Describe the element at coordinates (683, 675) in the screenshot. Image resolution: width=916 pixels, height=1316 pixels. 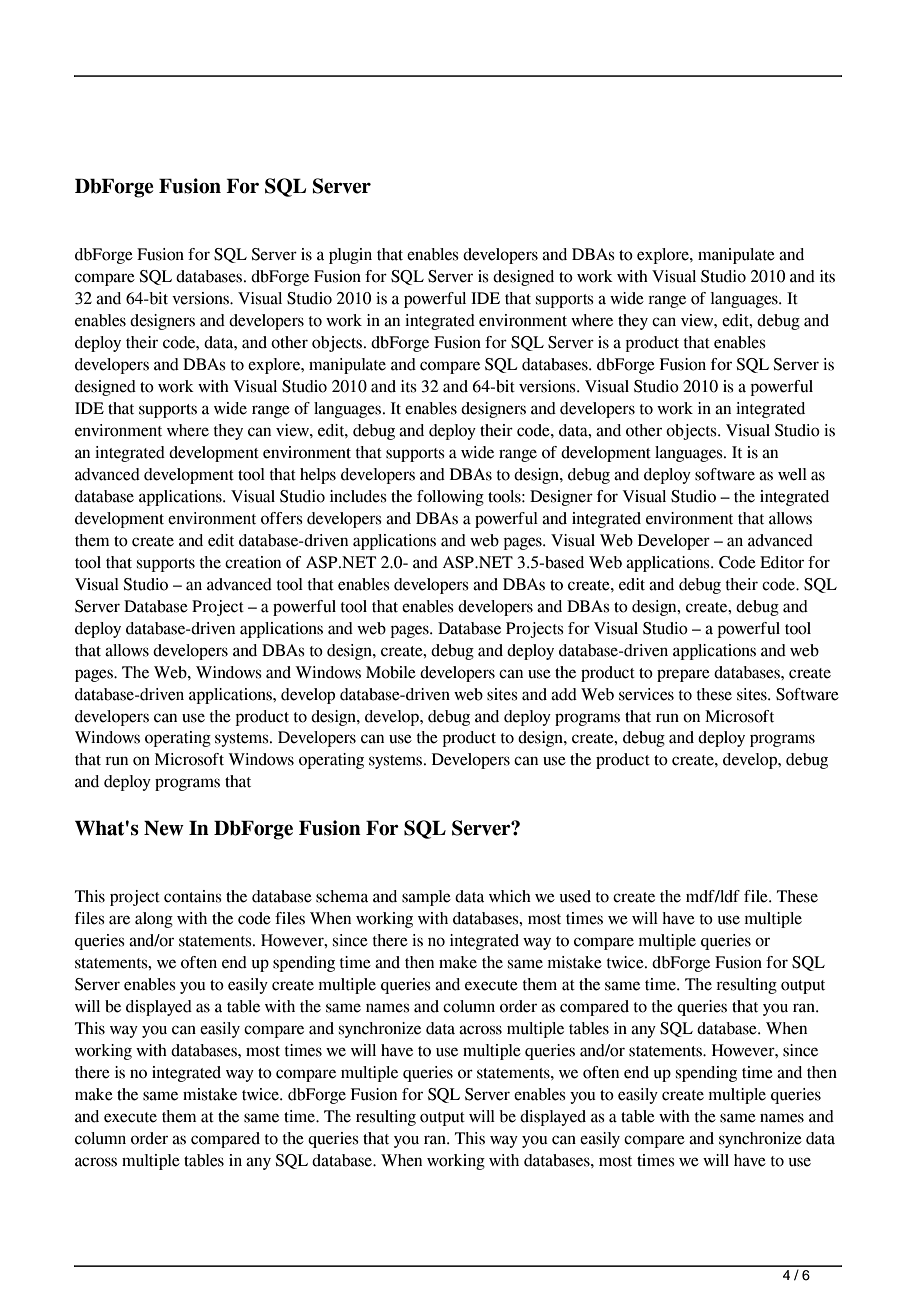
I see `prepare` at that location.
